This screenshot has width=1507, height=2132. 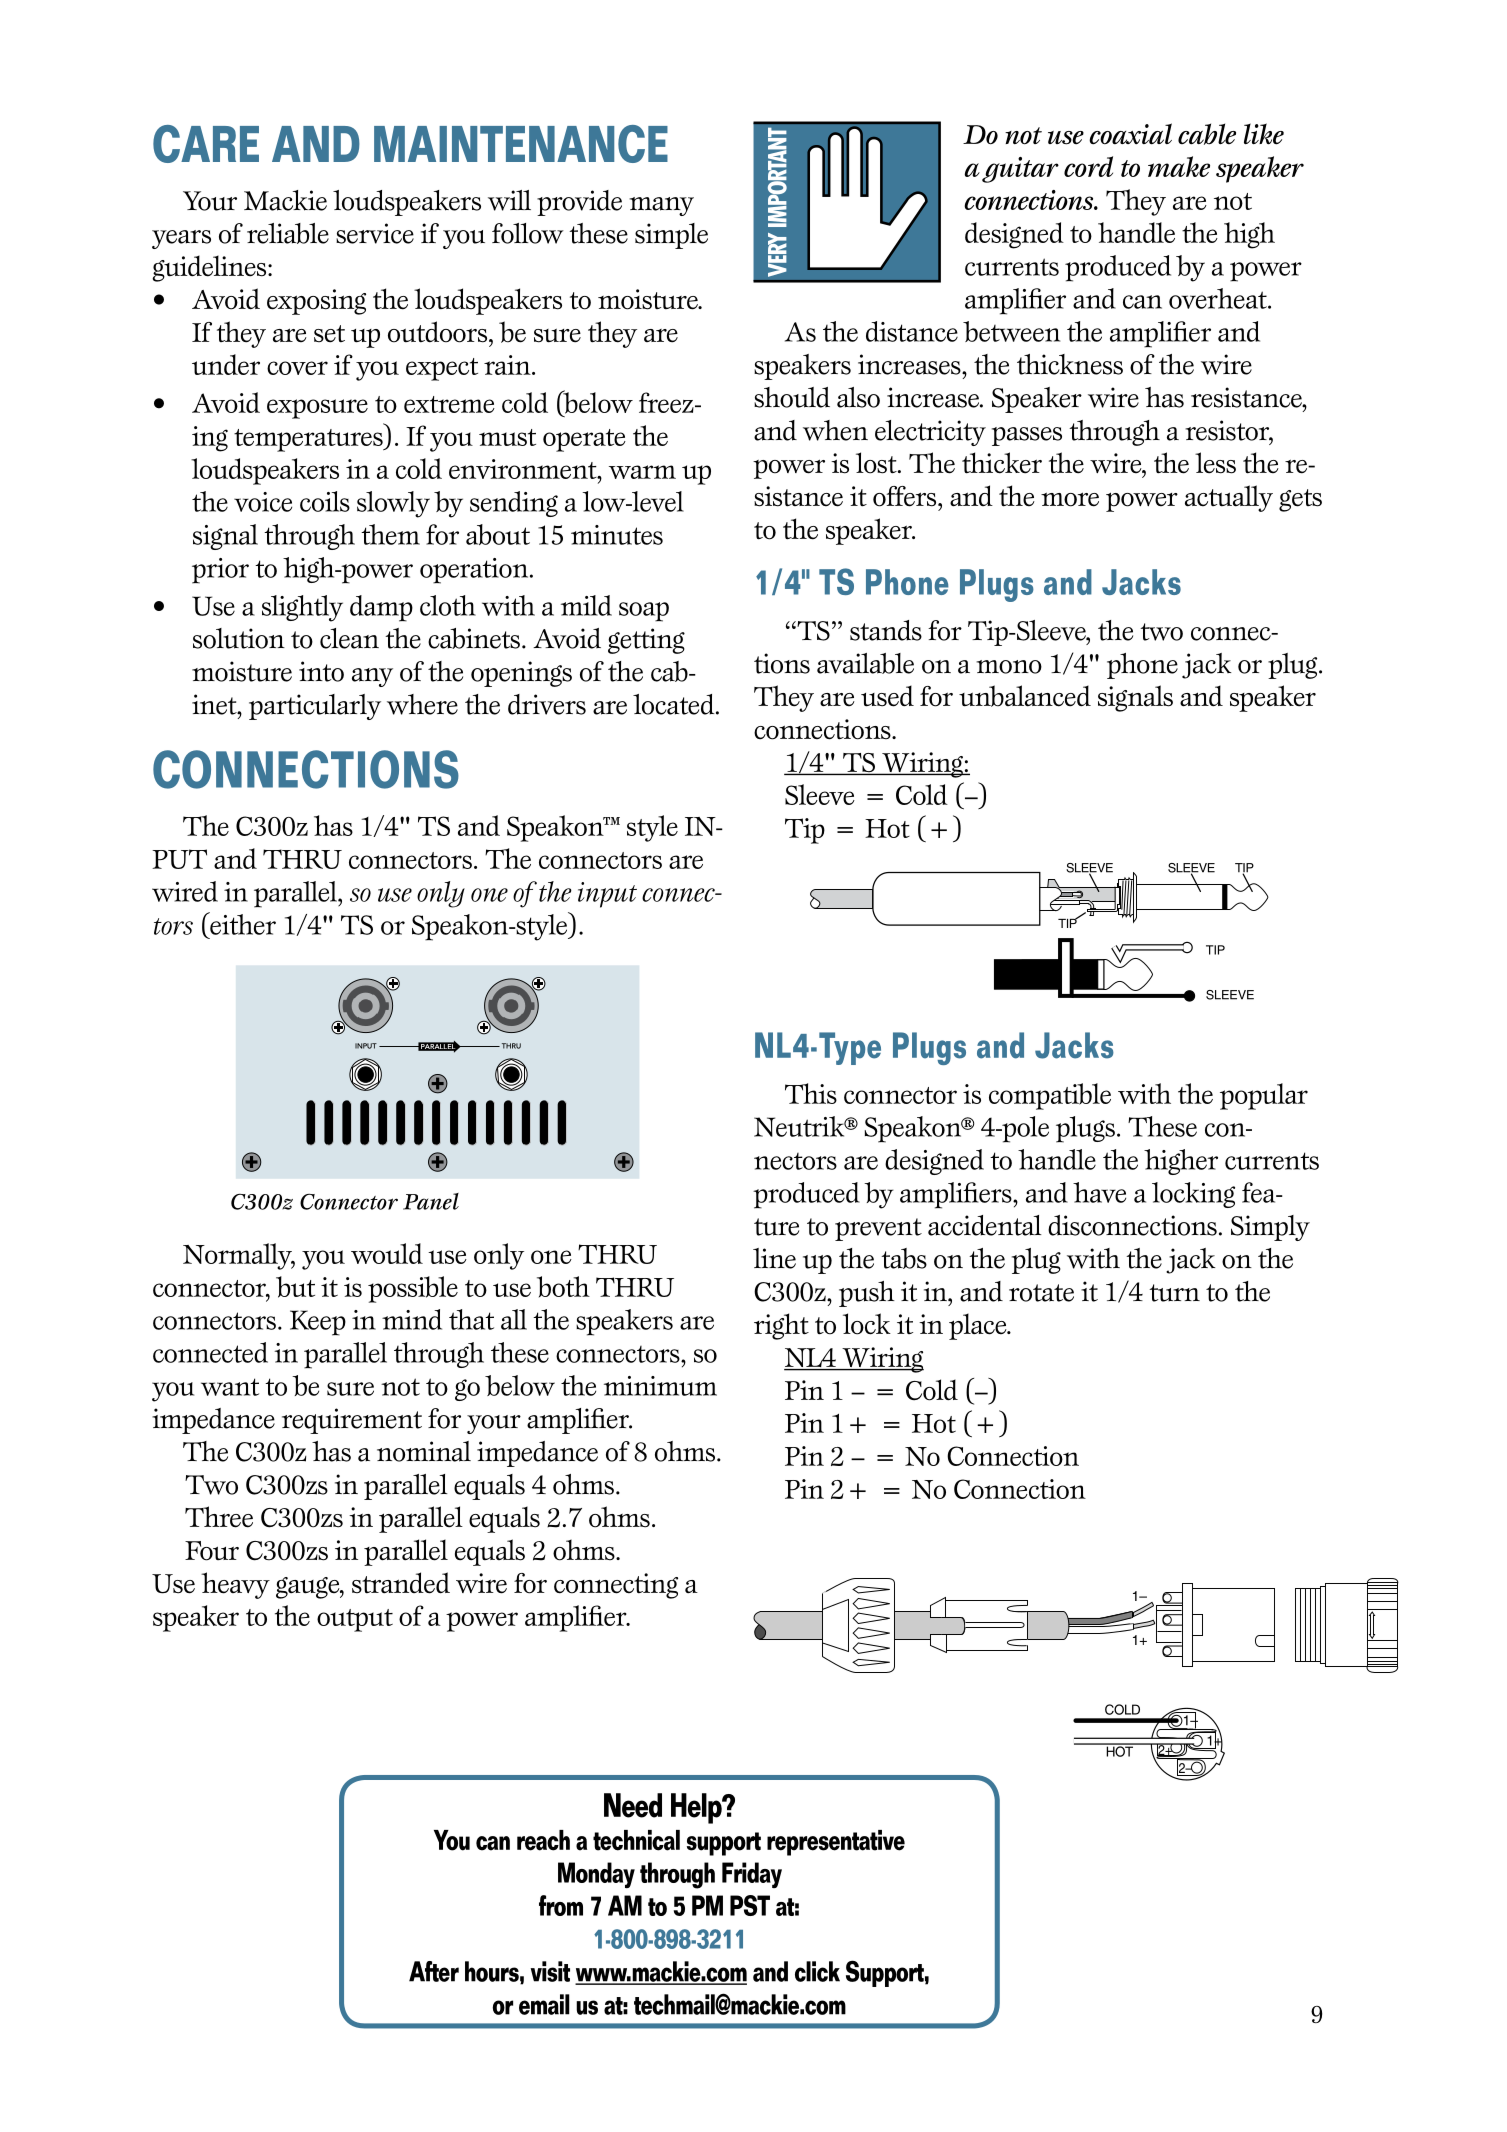 I want to click on popular, so click(x=1264, y=1096).
